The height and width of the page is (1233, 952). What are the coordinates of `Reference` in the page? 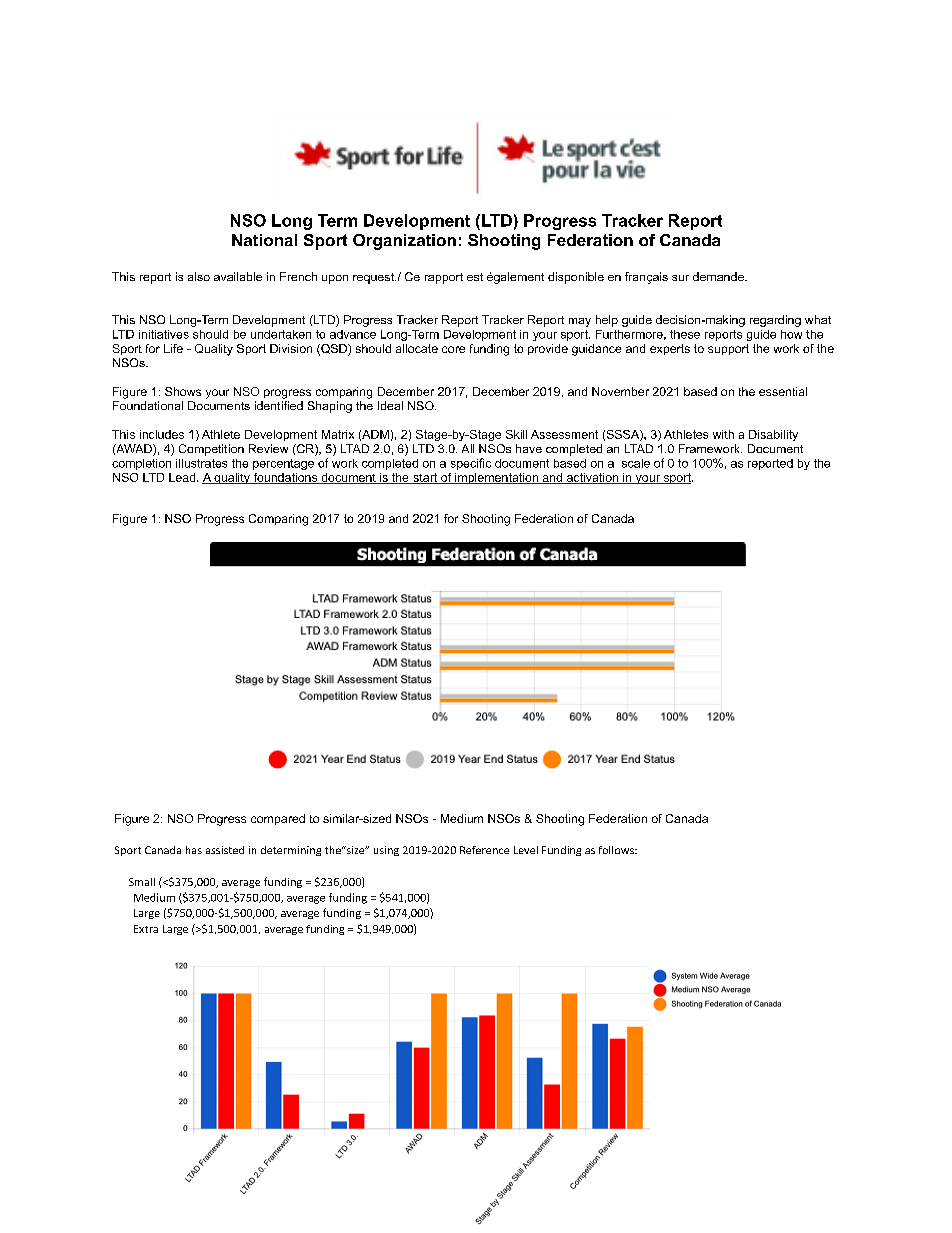 It's located at (484, 850).
